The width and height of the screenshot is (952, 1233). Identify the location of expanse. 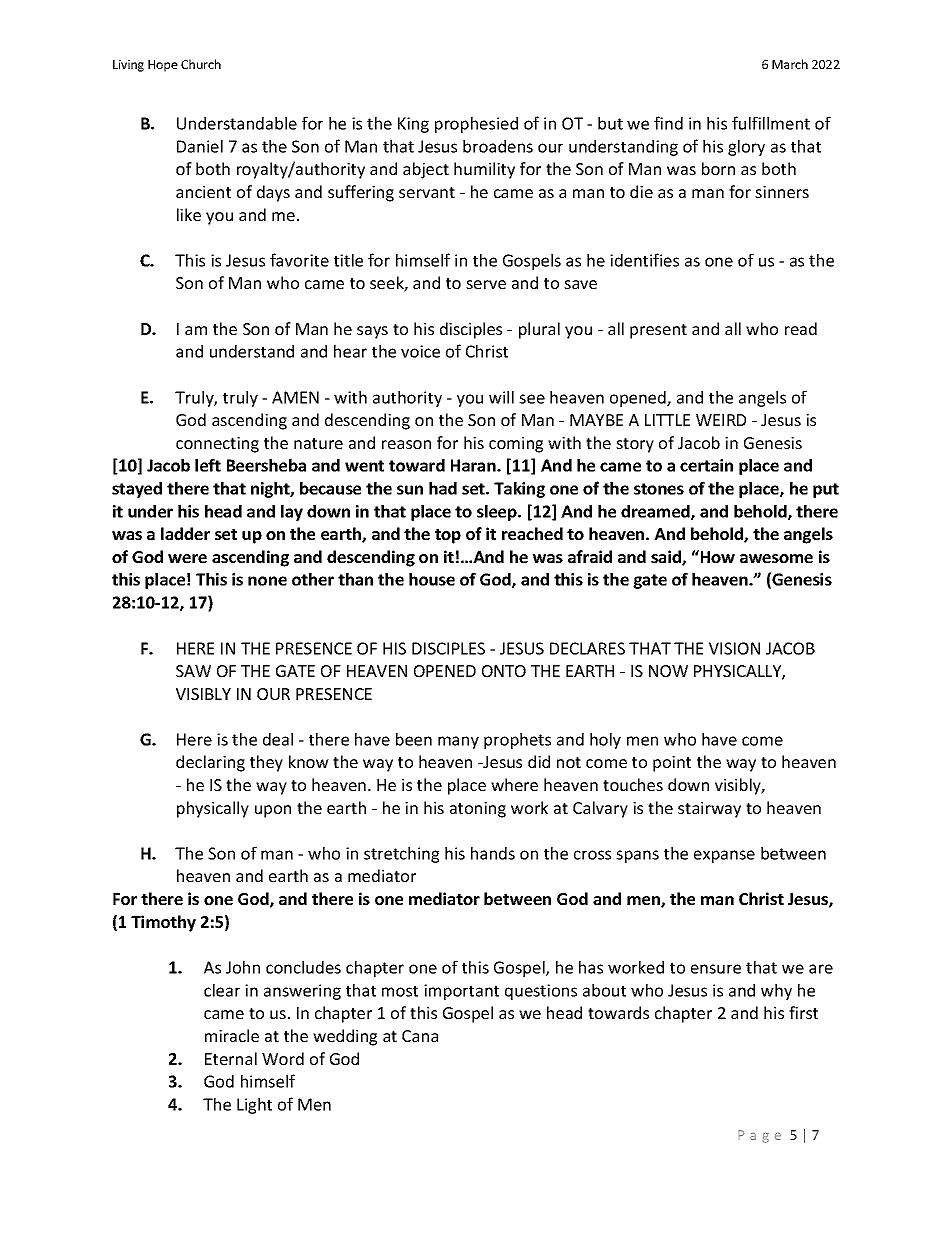
(724, 856).
